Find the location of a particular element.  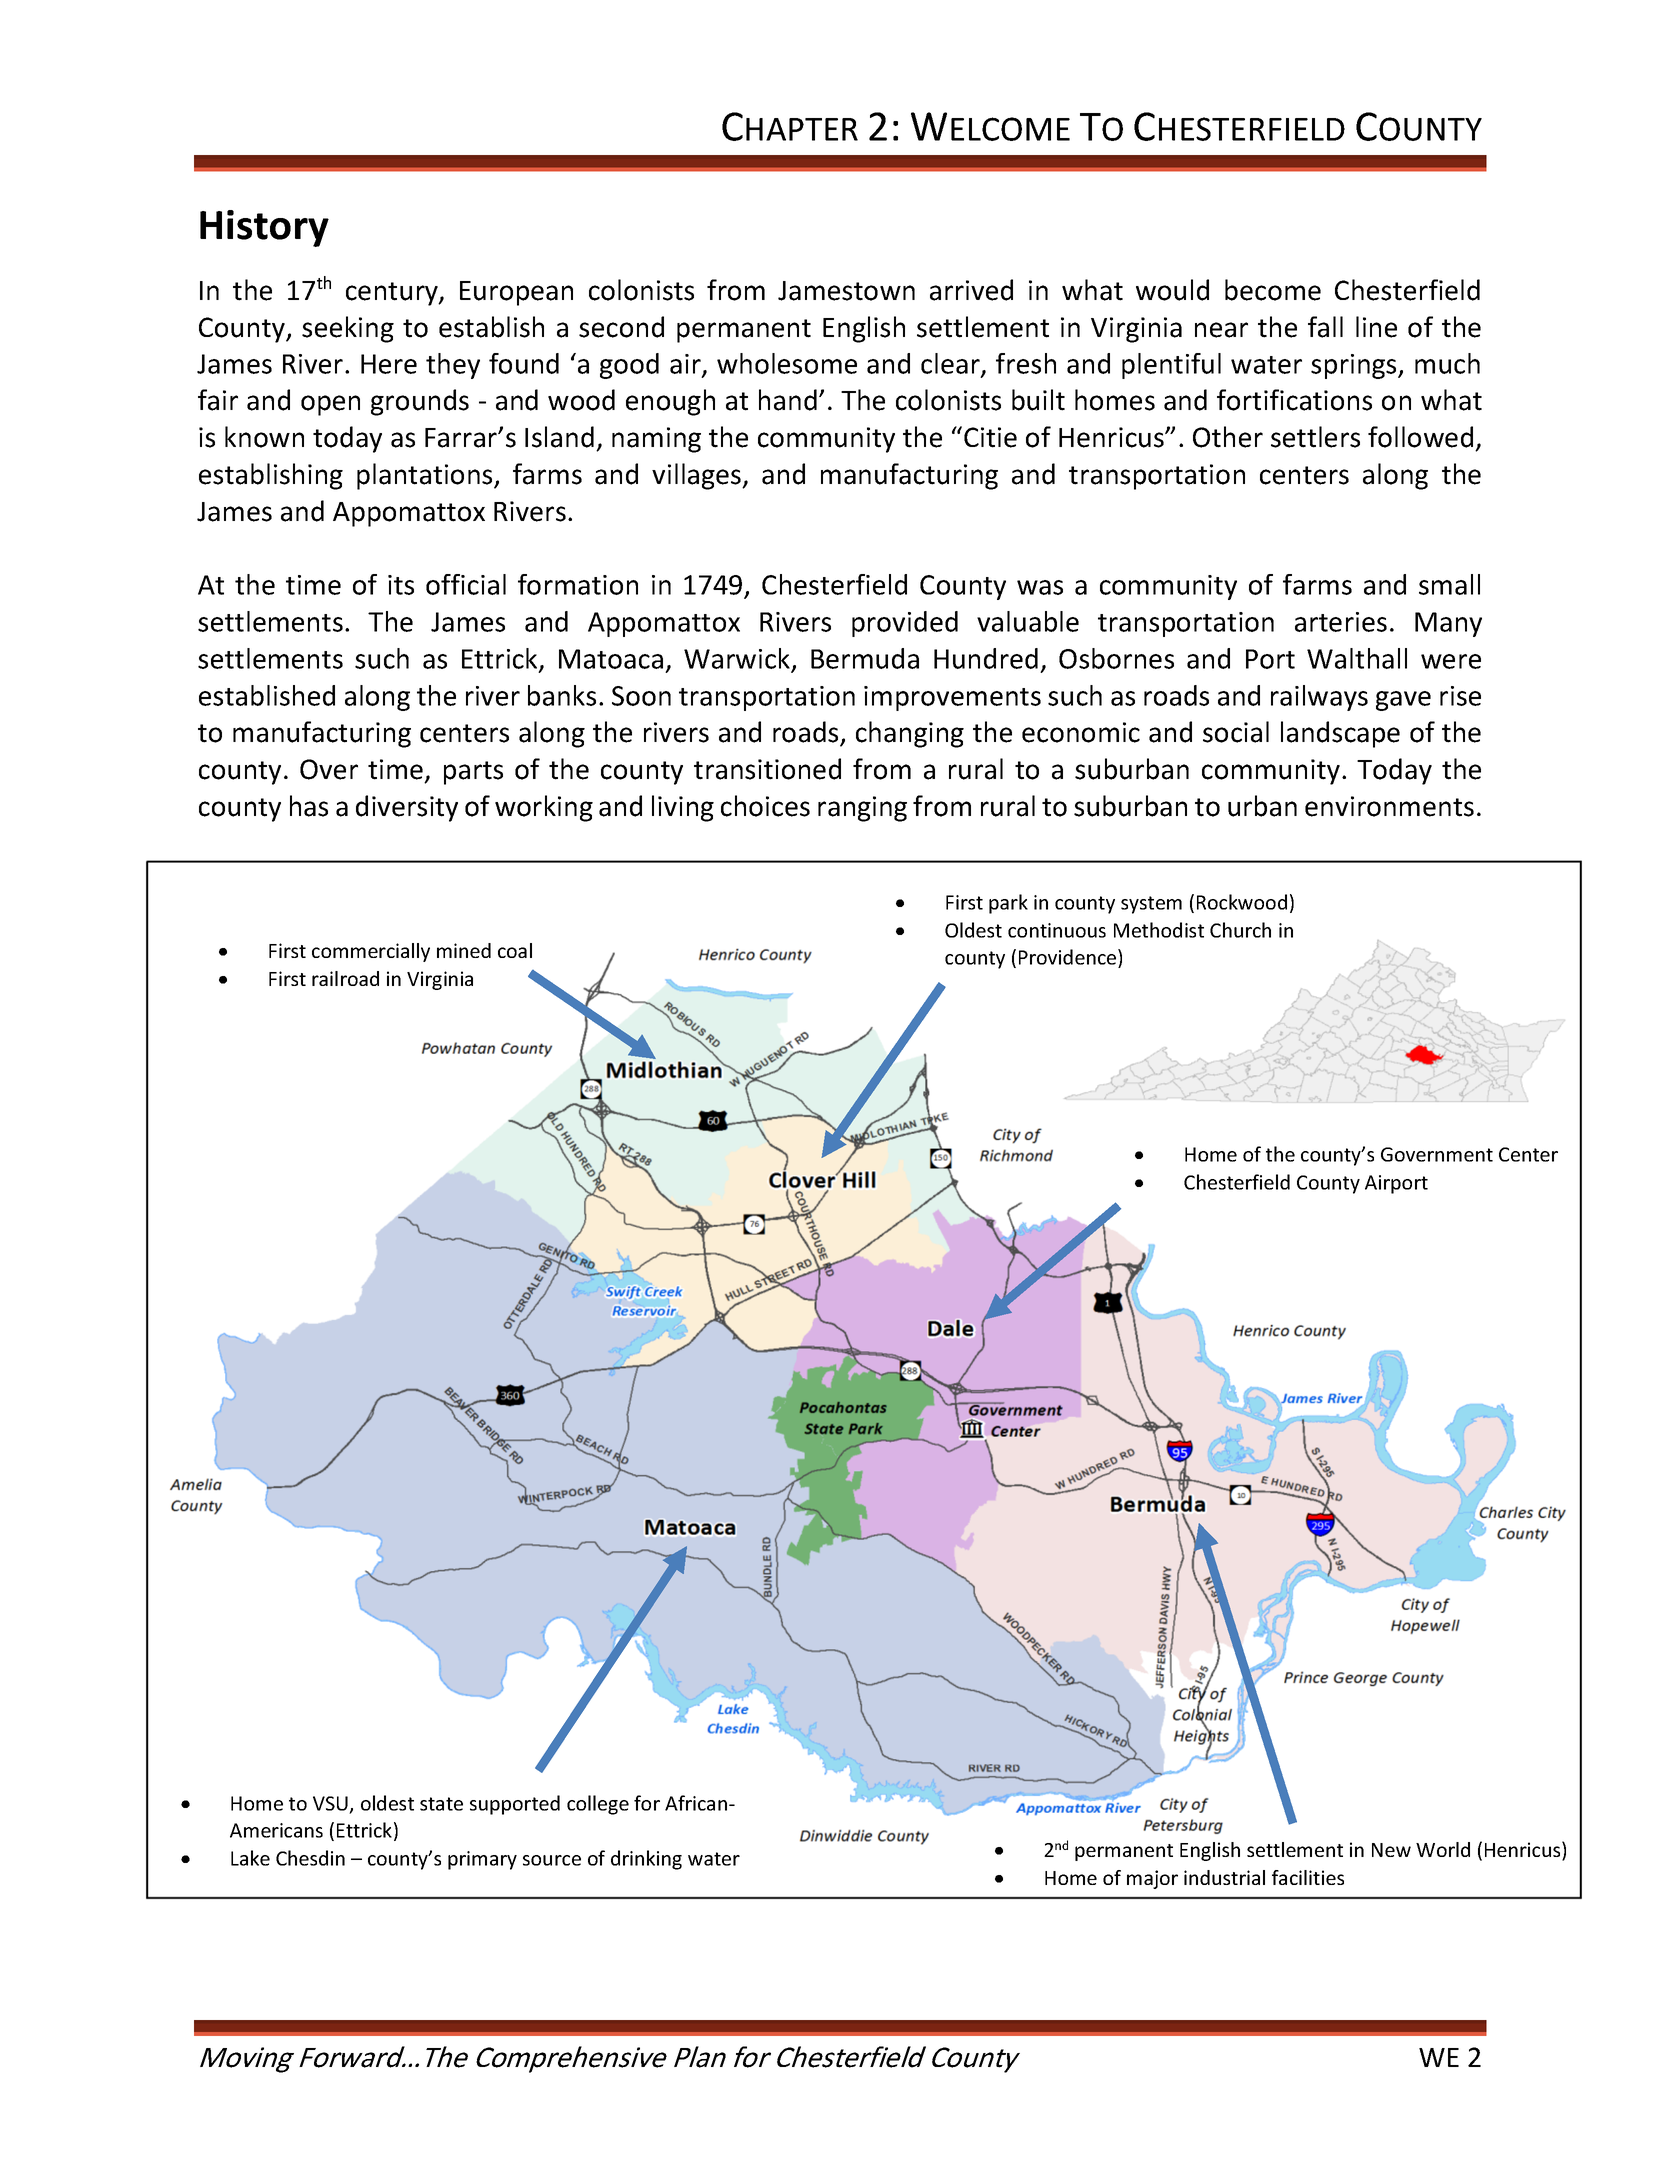

Providence is located at coordinates (1069, 957).
